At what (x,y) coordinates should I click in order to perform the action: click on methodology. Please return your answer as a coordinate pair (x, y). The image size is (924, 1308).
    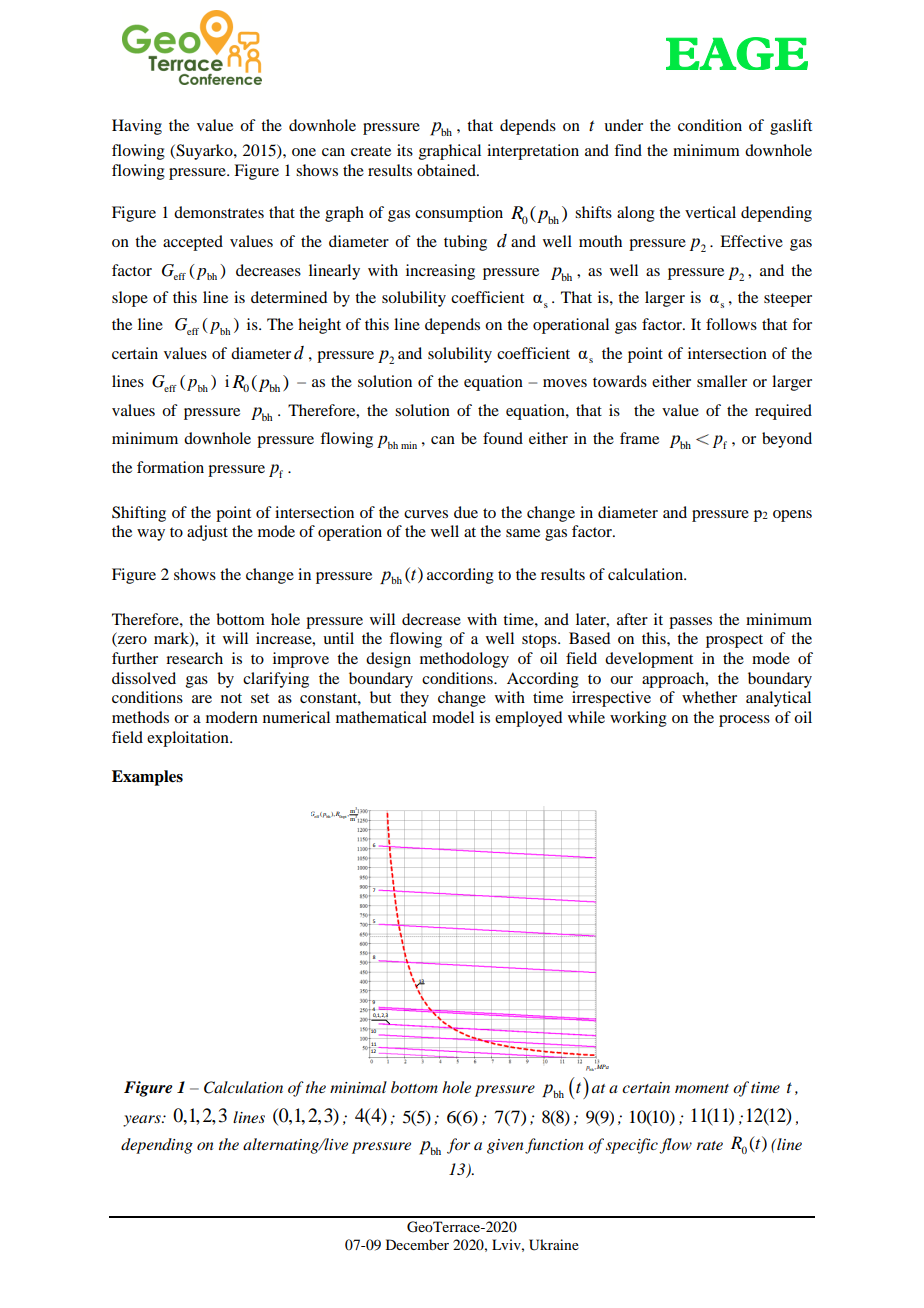
    Looking at the image, I should click on (464, 660).
